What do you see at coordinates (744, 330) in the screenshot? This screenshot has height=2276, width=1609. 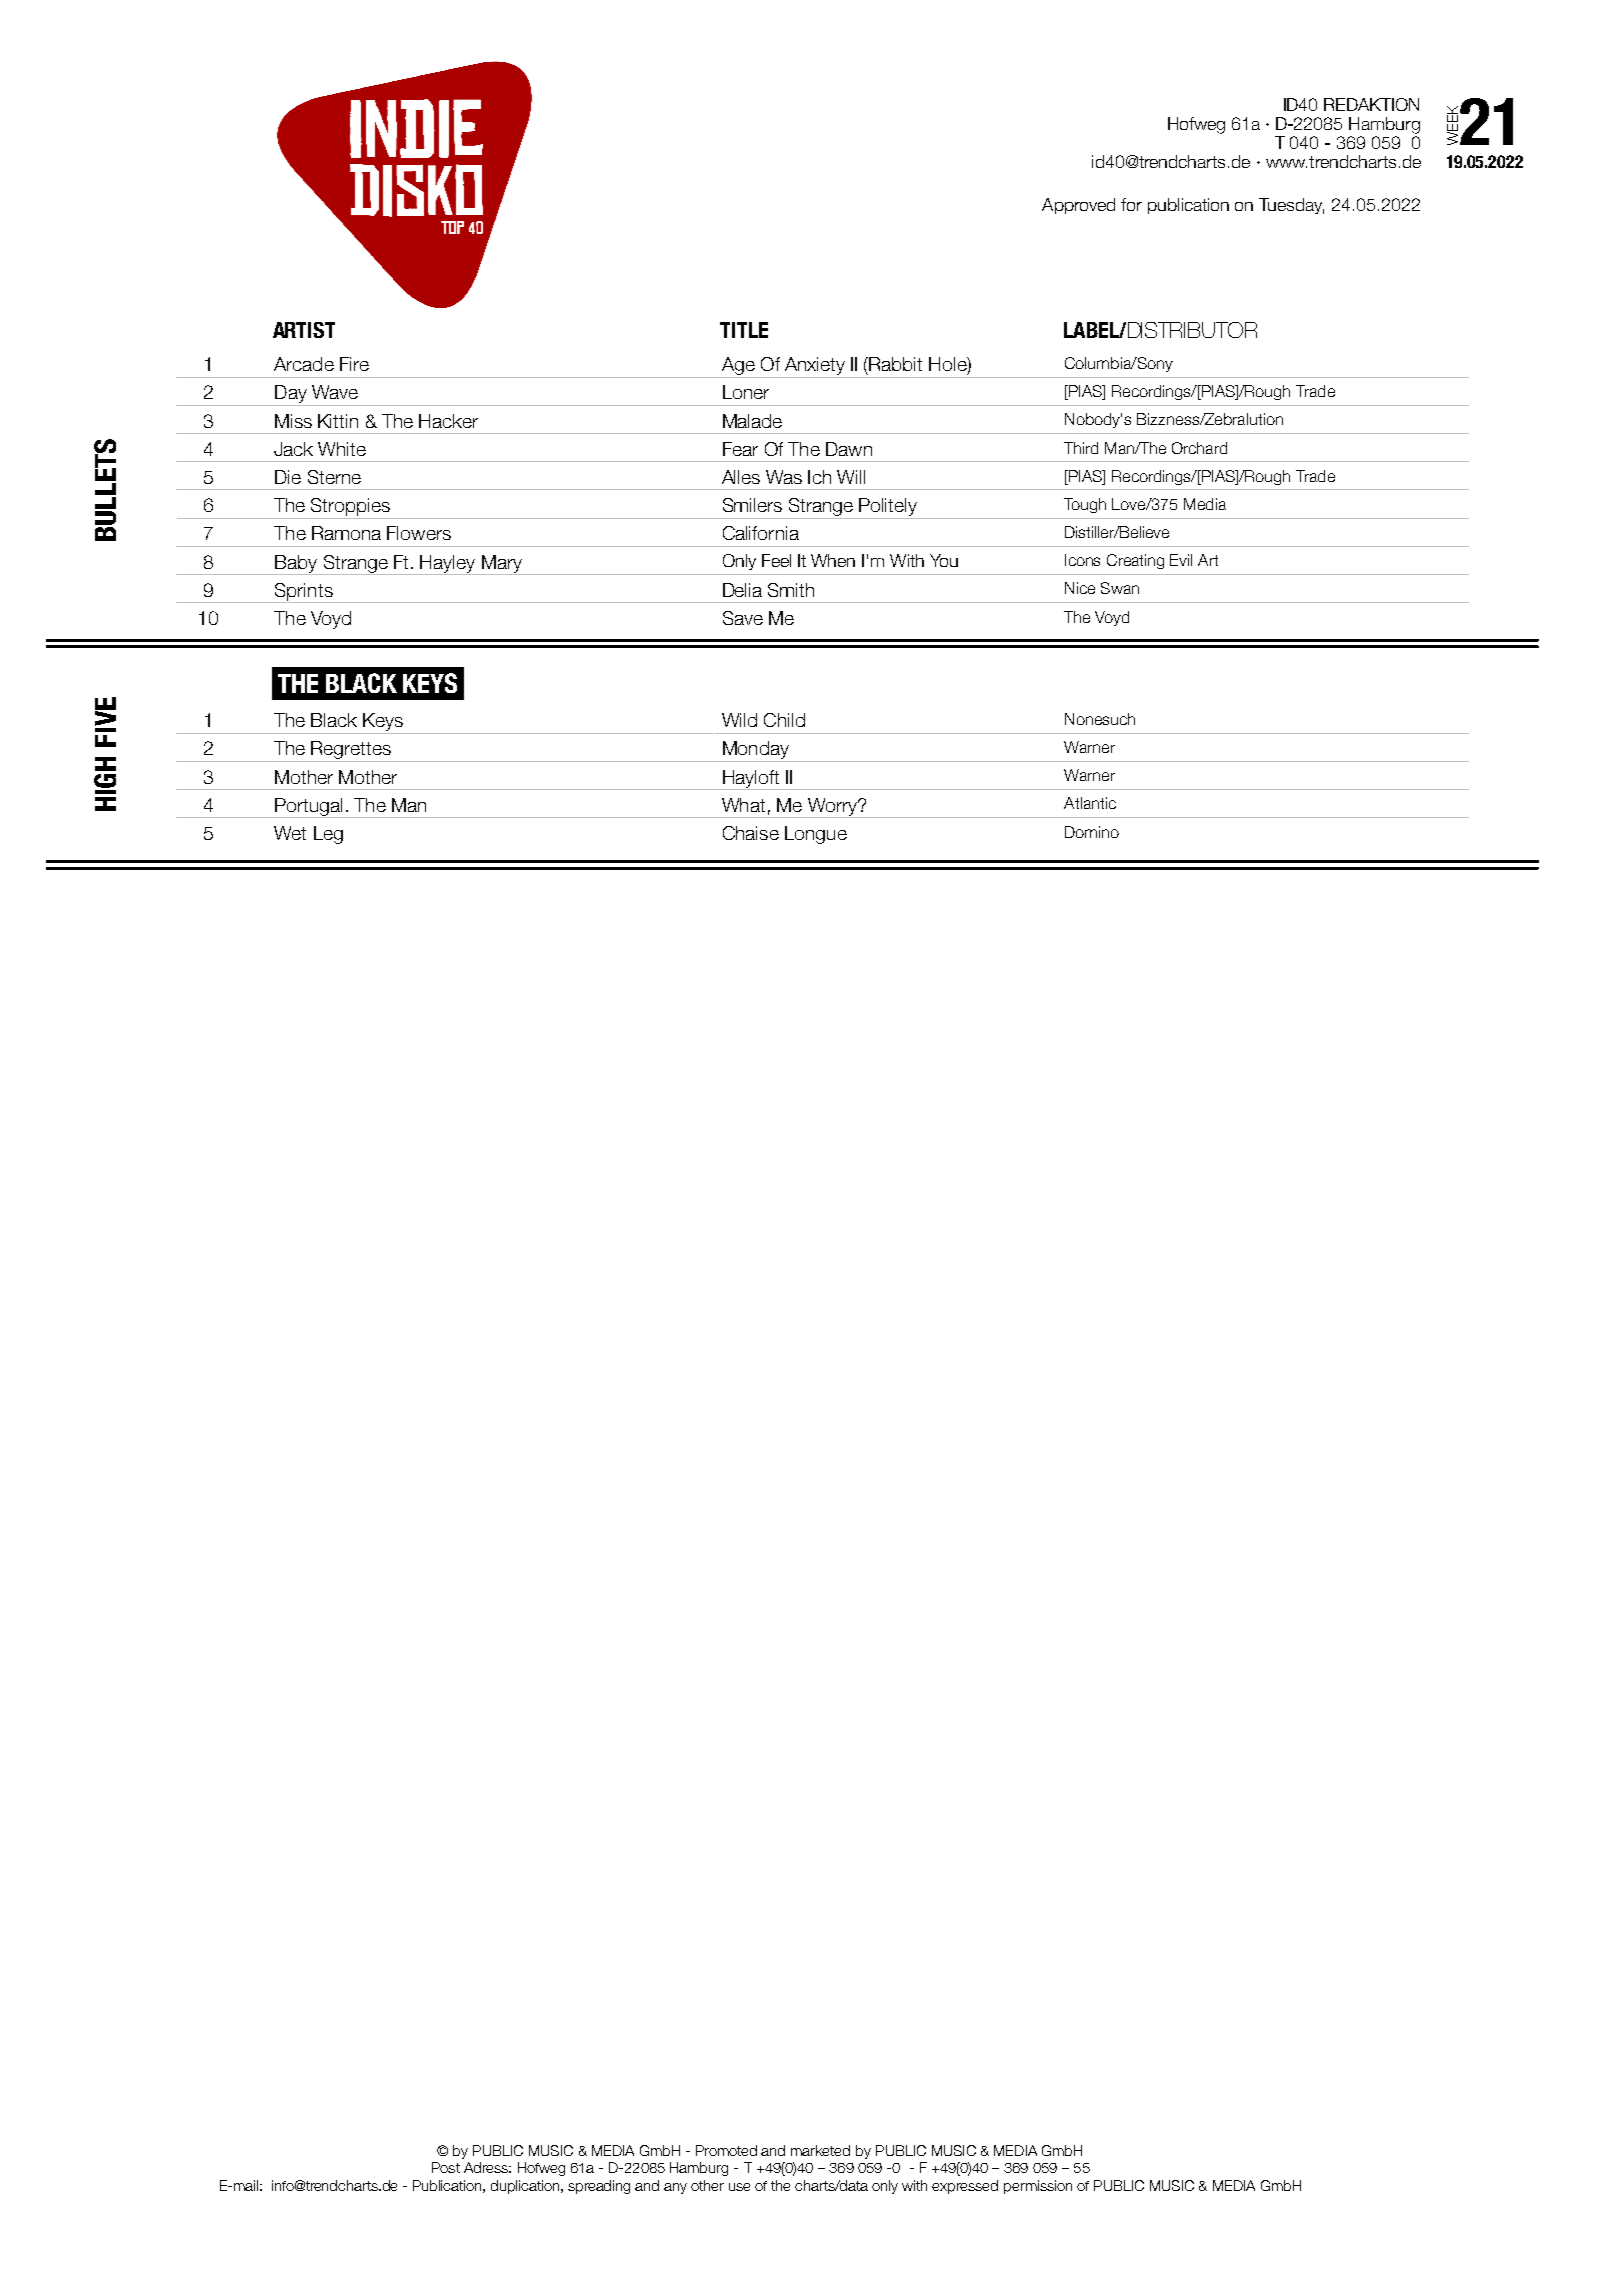 I see `TITLE` at bounding box center [744, 330].
